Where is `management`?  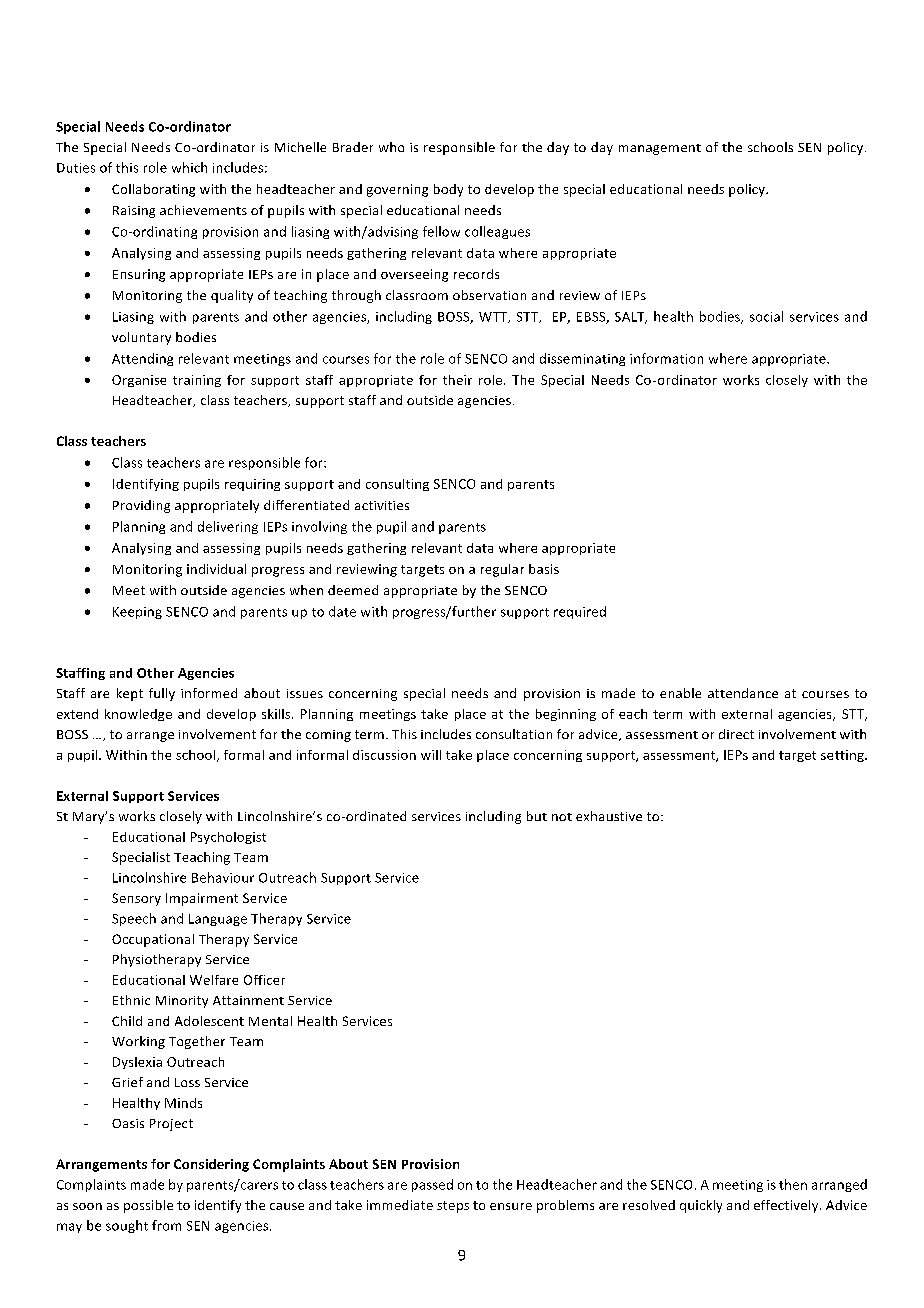 management is located at coordinates (660, 149).
